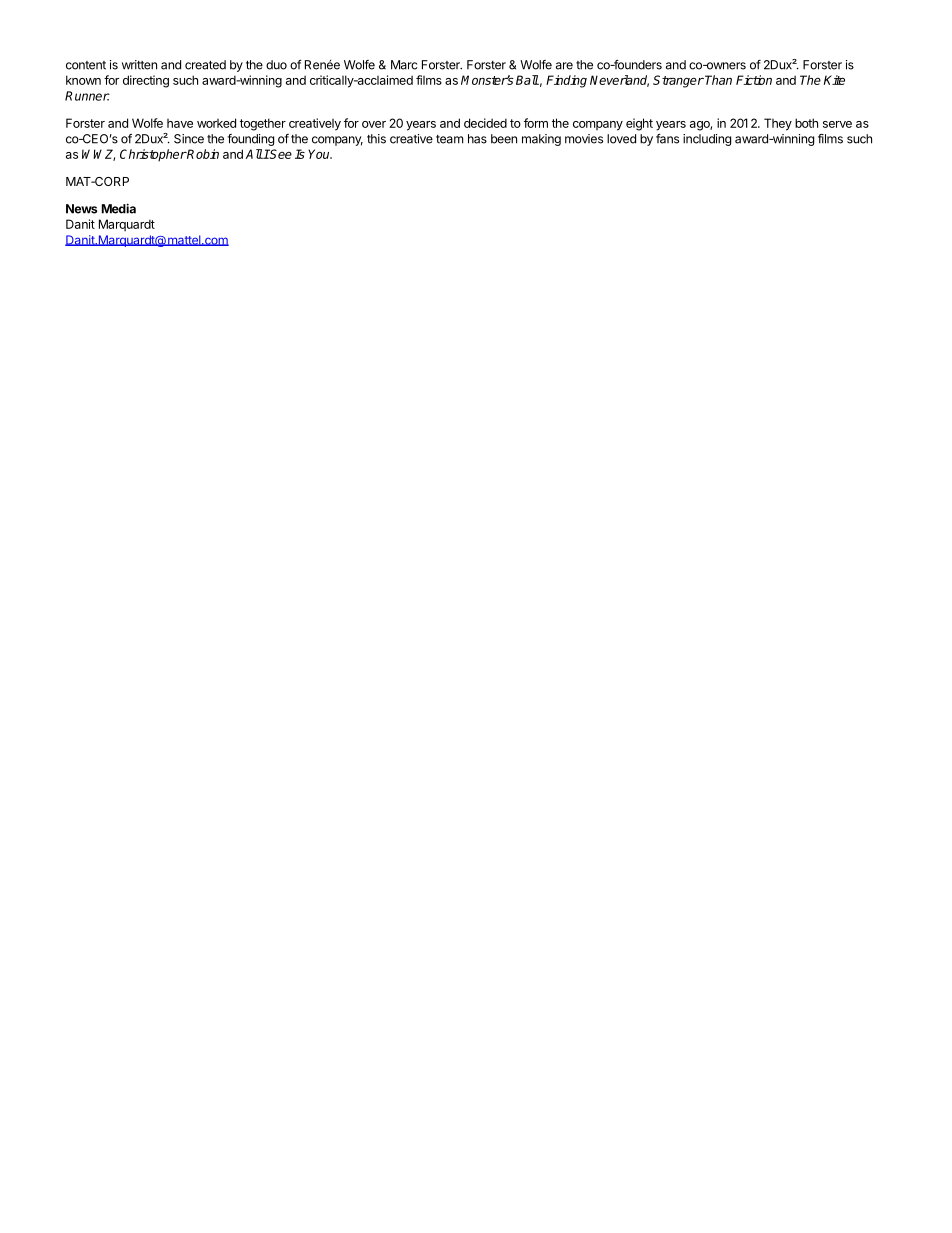 Image resolution: width=952 pixels, height=1233 pixels. What do you see at coordinates (754, 80) in the screenshot?
I see `Fiction` at bounding box center [754, 80].
